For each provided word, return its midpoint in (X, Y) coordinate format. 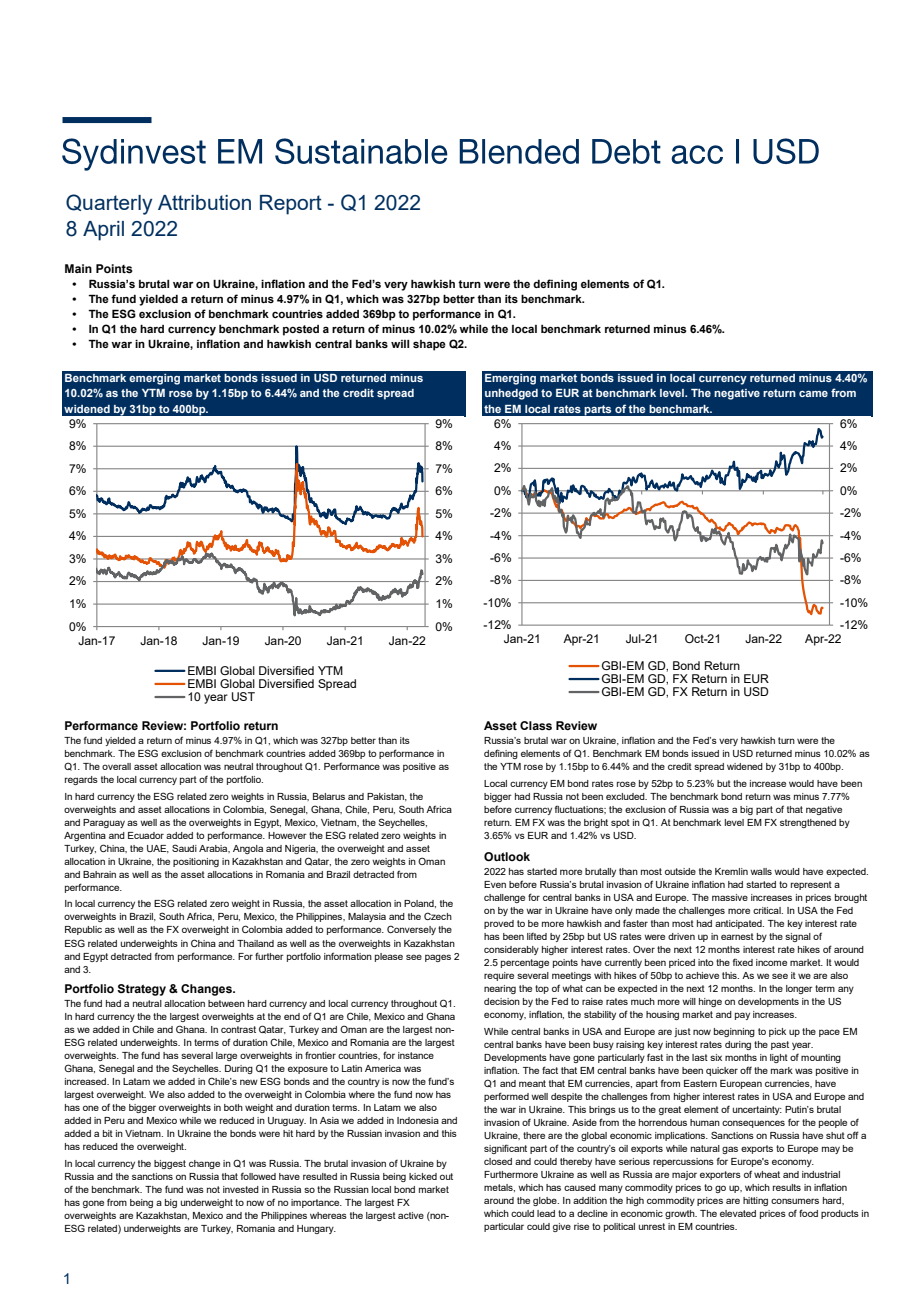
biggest (170, 1164)
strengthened (808, 823)
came (813, 394)
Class (536, 725)
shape (429, 345)
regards (81, 780)
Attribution (204, 202)
